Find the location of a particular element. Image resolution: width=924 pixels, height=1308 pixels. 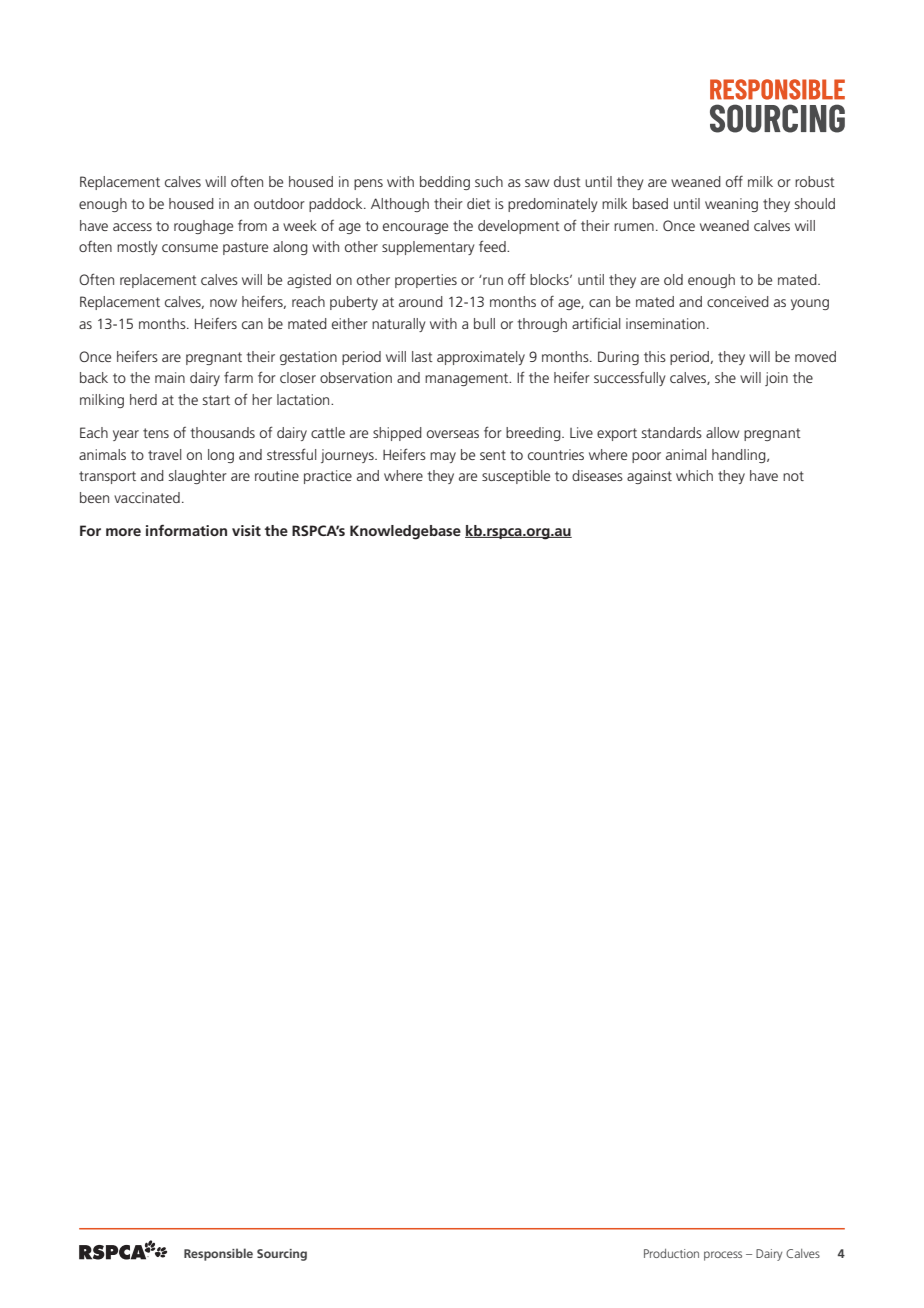

more is located at coordinates (123, 532).
